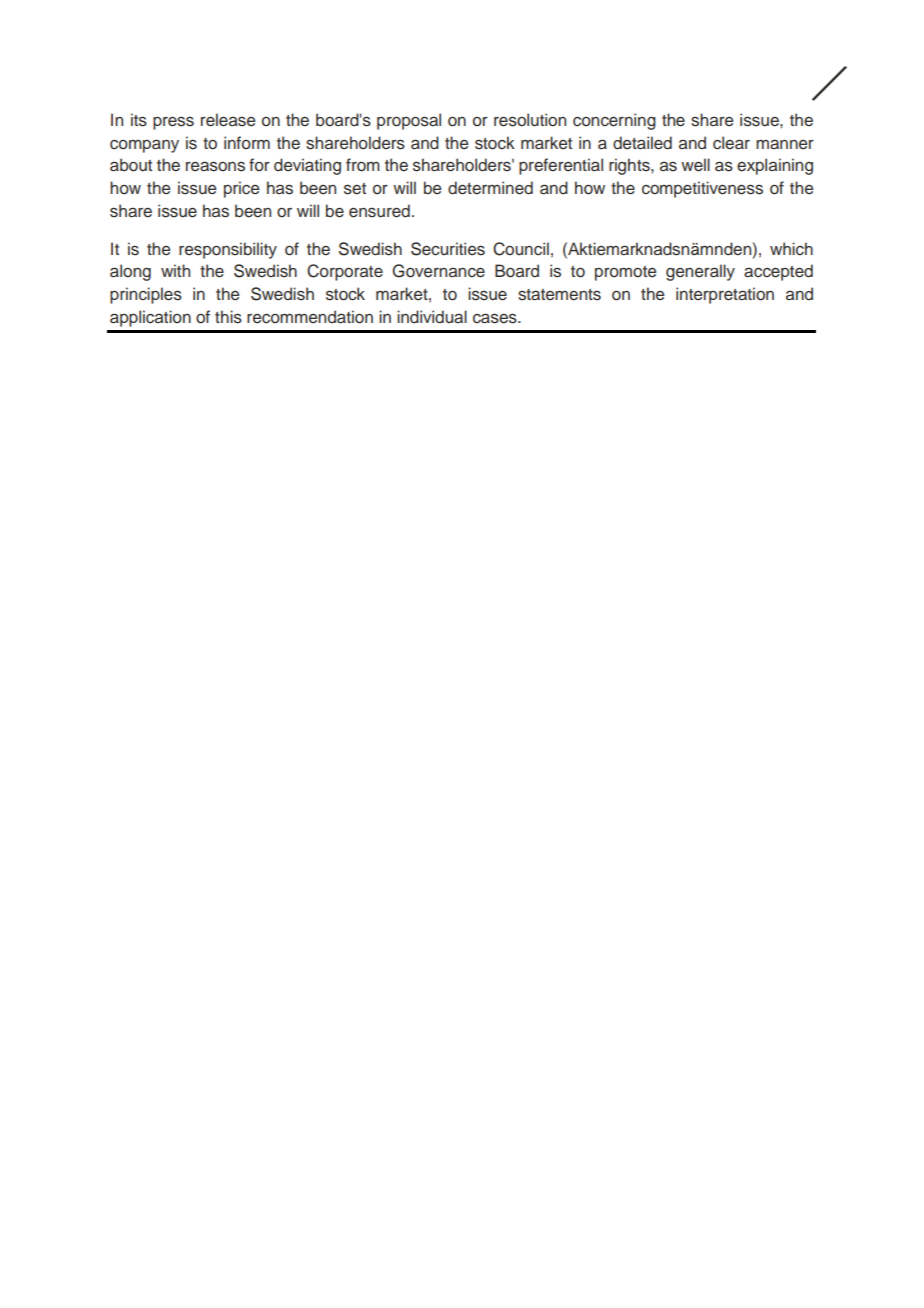  Describe the element at coordinates (432, 317) in the screenshot. I see `individual` at that location.
